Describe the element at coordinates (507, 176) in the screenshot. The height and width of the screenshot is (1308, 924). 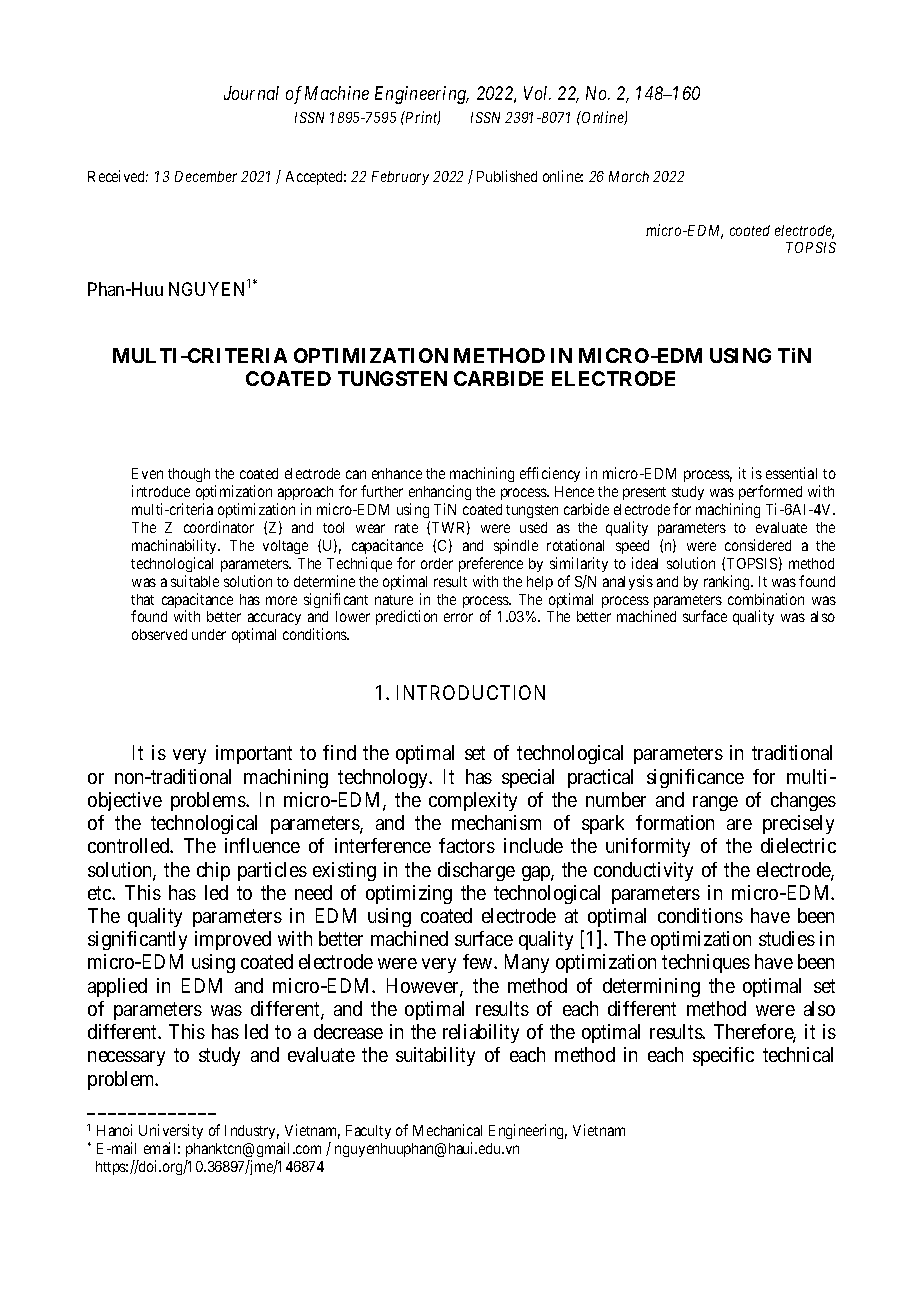
I see `Published` at that location.
